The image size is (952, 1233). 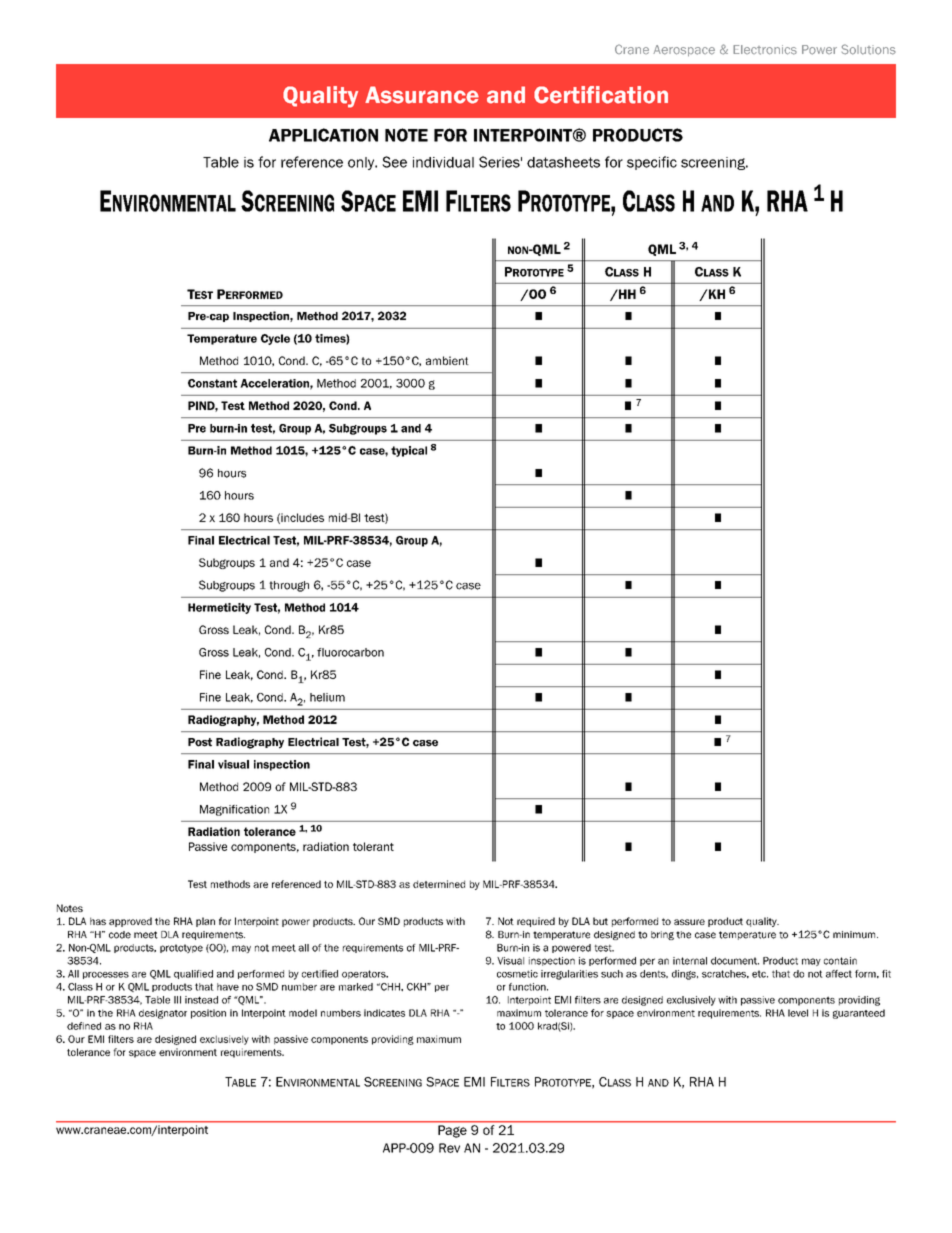 What do you see at coordinates (422, 95) in the screenshot?
I see `Assurance` at bounding box center [422, 95].
